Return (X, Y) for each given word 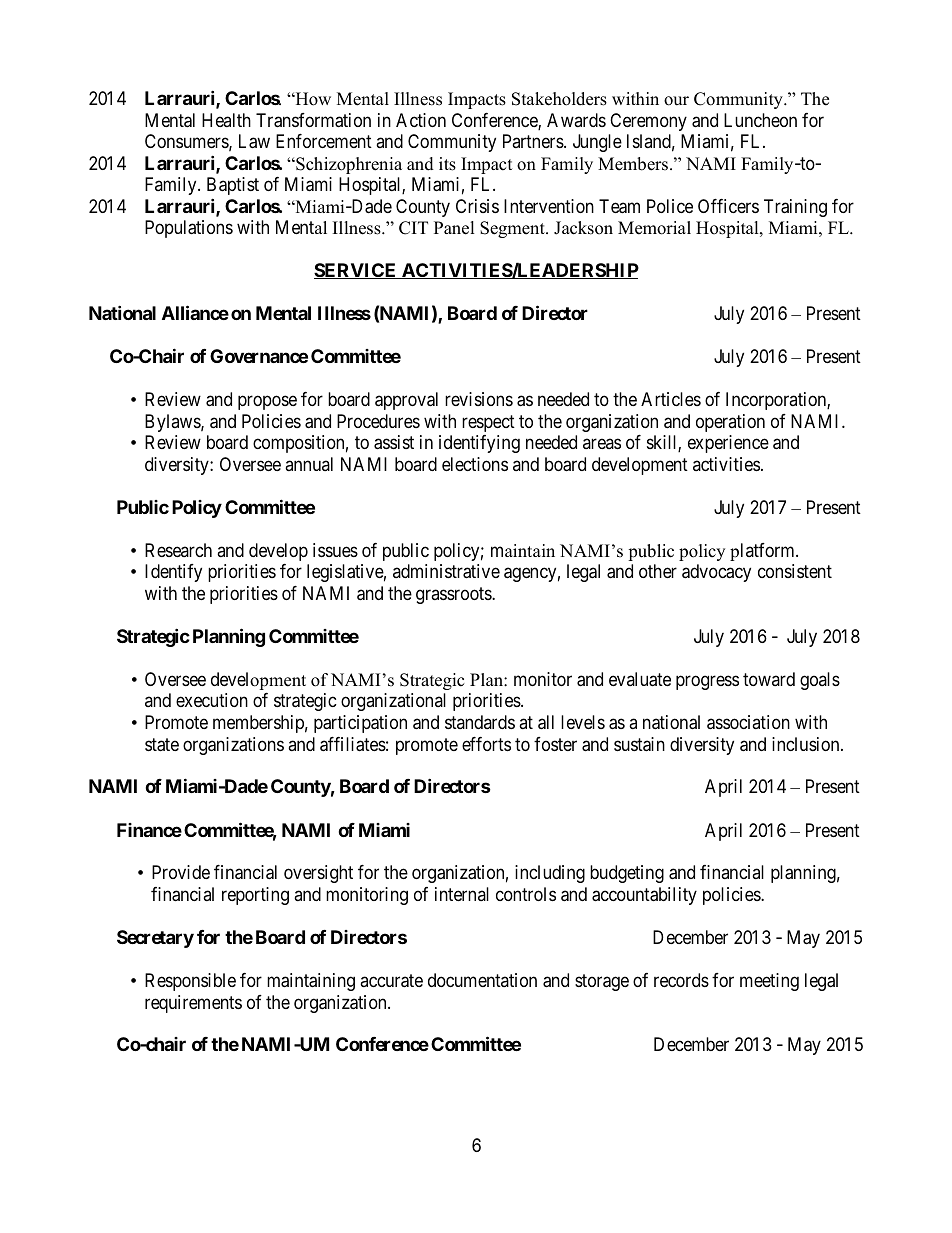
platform (763, 552)
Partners (534, 141)
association (748, 722)
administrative (446, 571)
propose (267, 403)
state (162, 745)
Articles (671, 399)
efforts (486, 744)
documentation (482, 980)
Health (226, 120)
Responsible (190, 982)
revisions (479, 399)
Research (178, 550)
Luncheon (760, 120)
